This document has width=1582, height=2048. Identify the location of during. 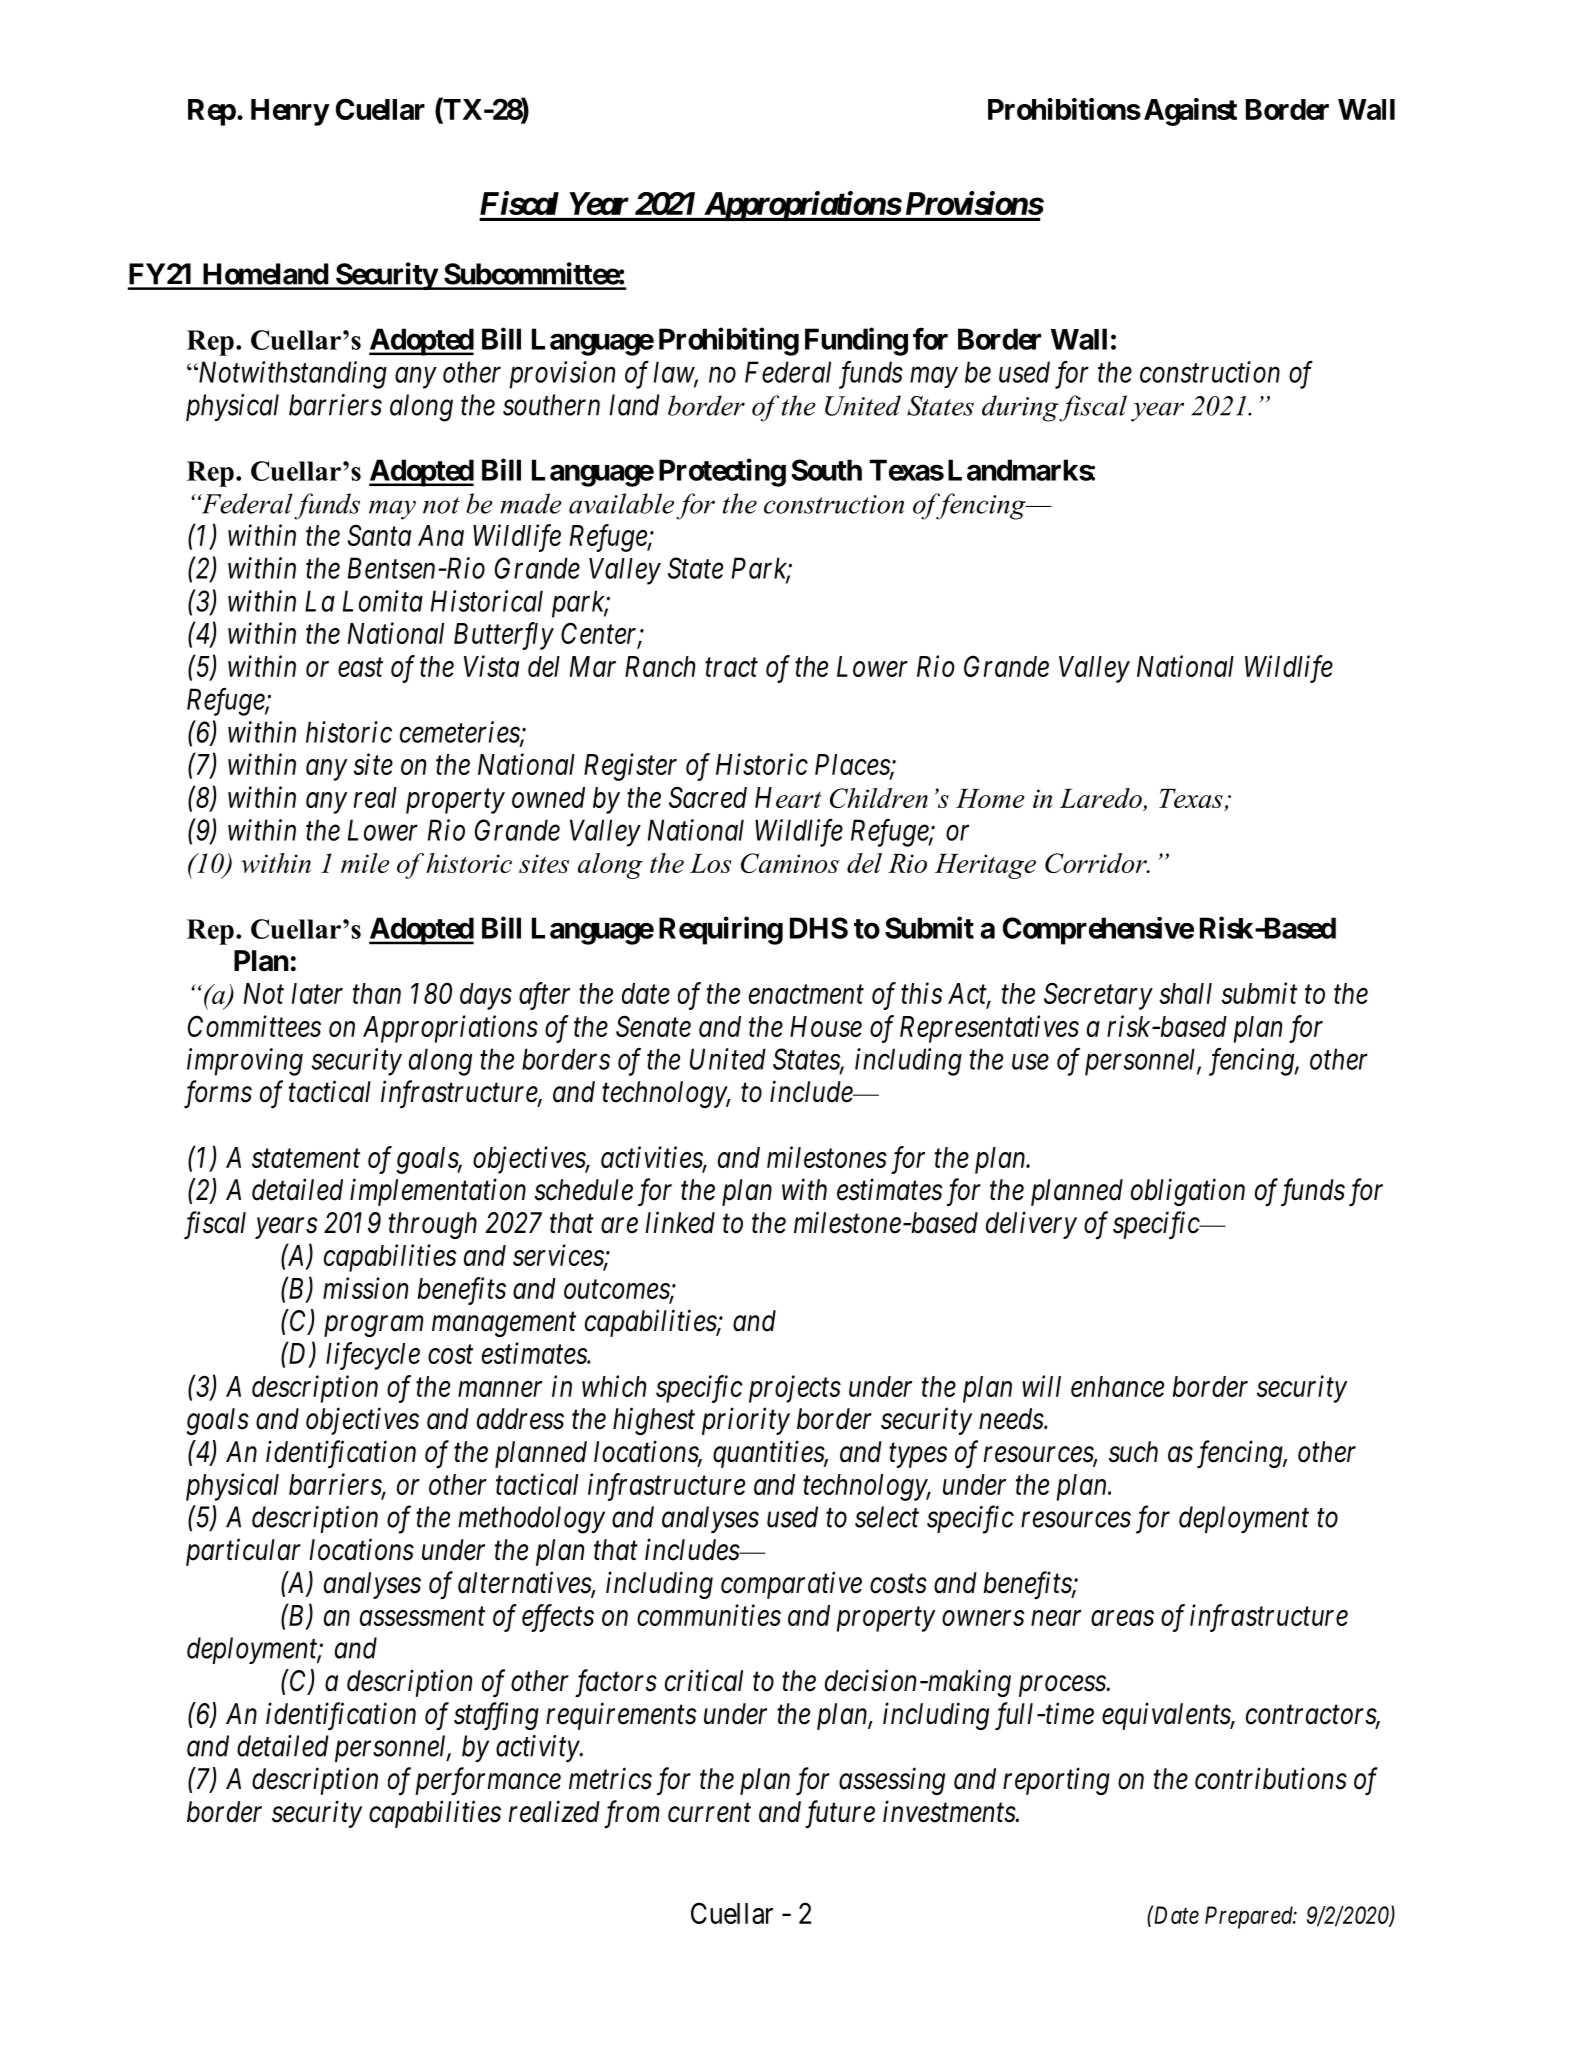
(1021, 408).
